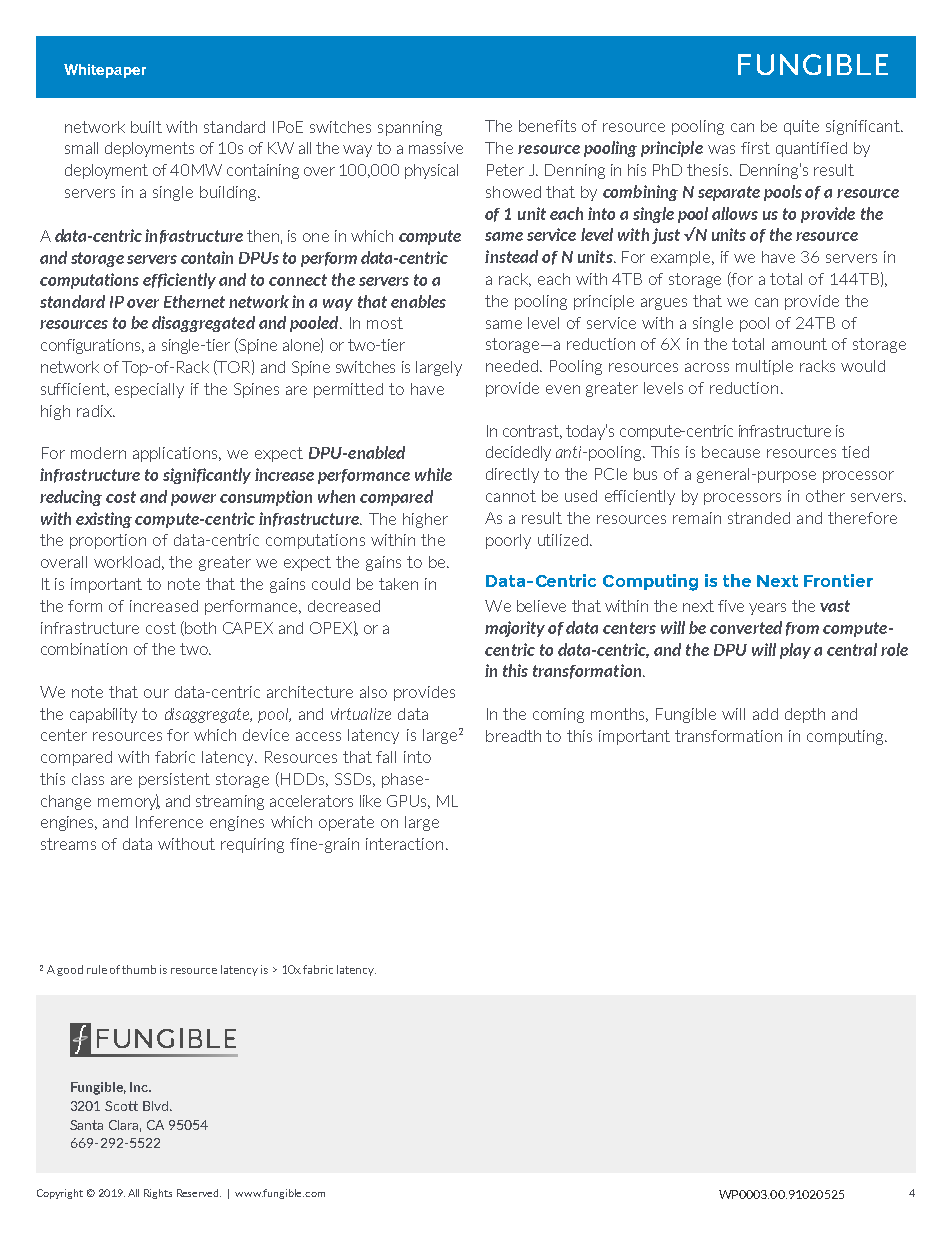 This page has height=1233, width=952. Describe the element at coordinates (146, 127) in the page. I see `built` at that location.
